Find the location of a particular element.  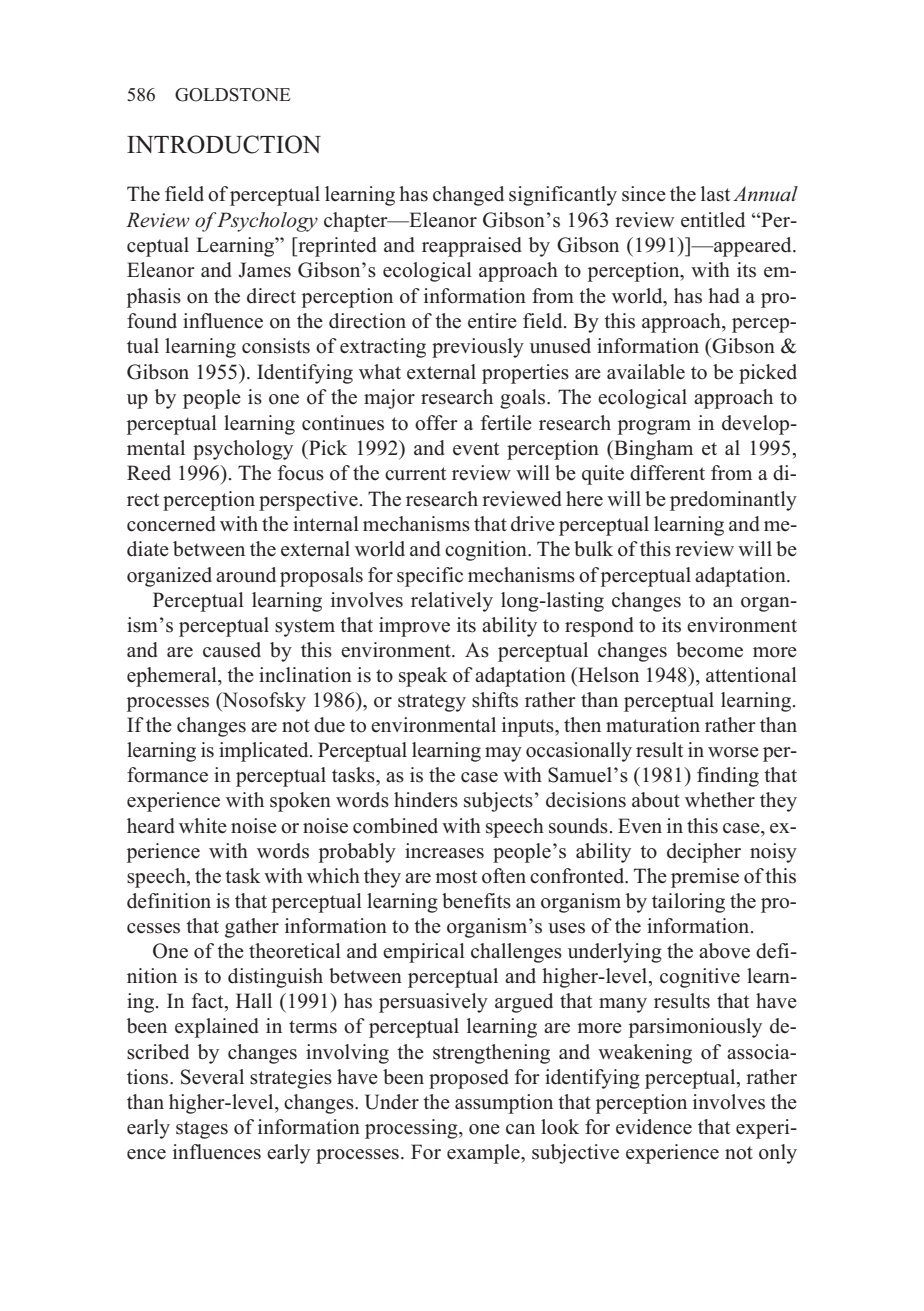

different is located at coordinates (667, 473).
